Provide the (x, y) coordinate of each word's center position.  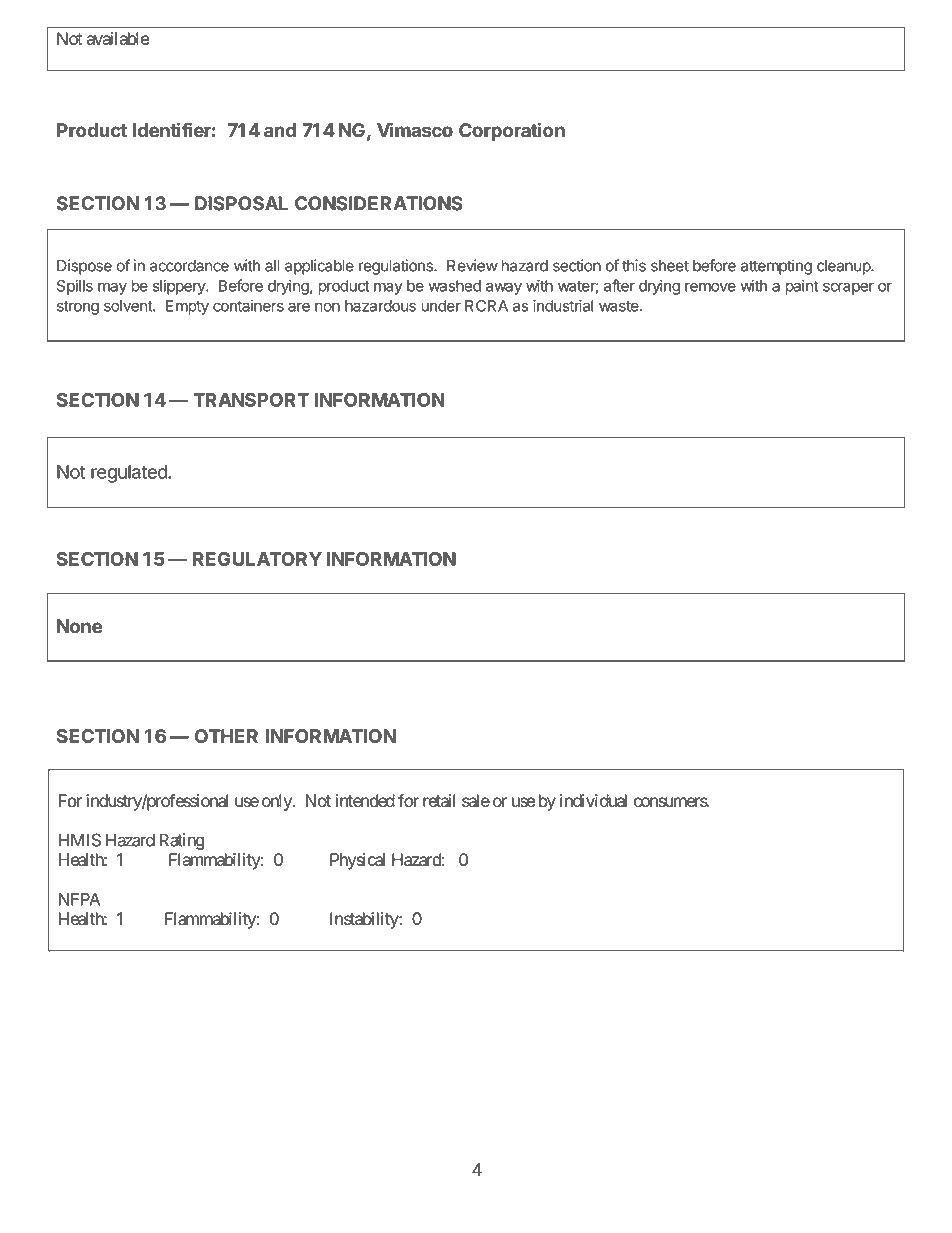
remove (710, 287)
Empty (187, 307)
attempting (776, 267)
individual (593, 801)
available (118, 38)
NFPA (79, 899)
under (441, 306)
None (80, 626)
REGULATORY (257, 559)
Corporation (512, 131)
